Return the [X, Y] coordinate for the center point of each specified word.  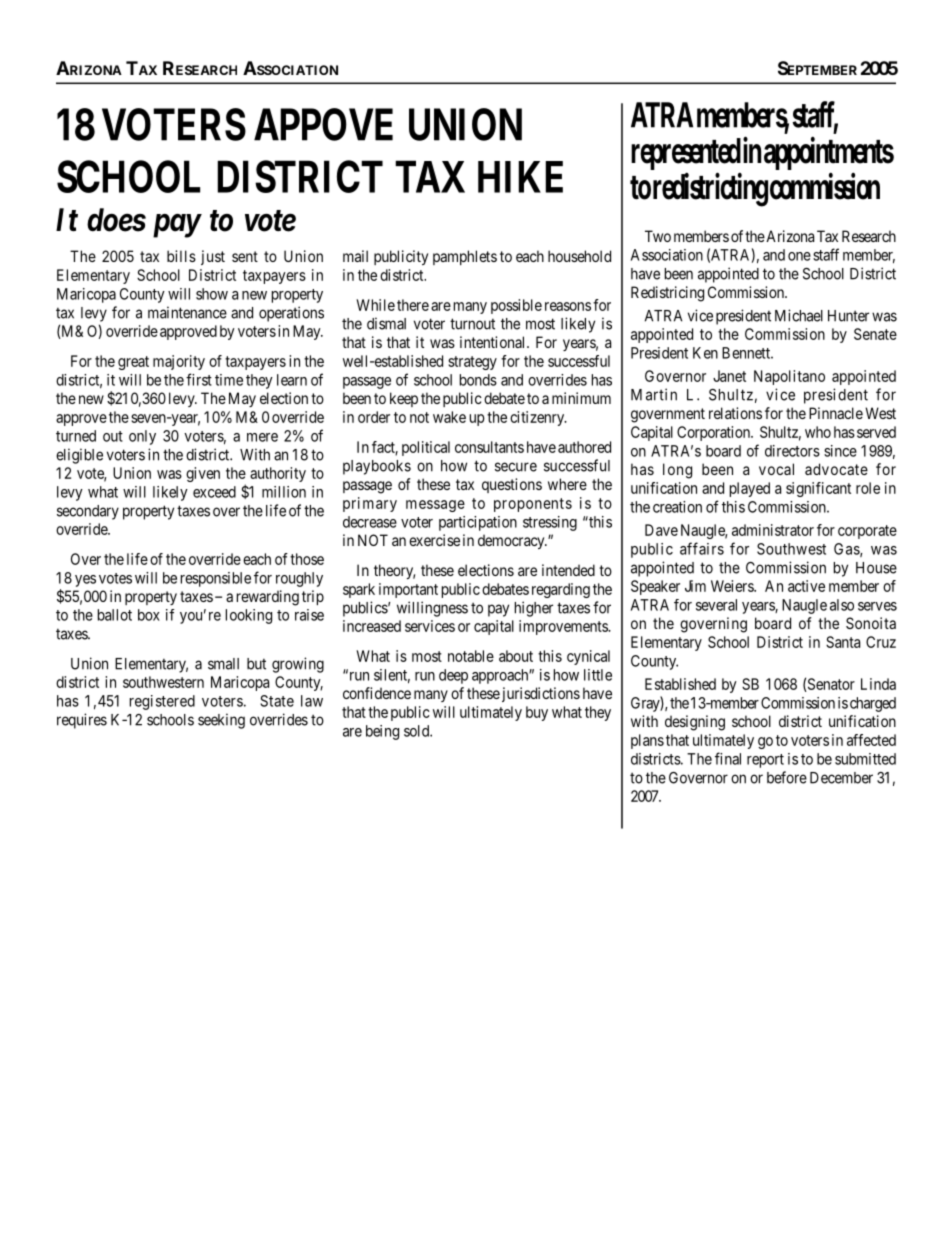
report [765, 761]
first [199, 379]
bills [181, 256]
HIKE [520, 177]
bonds [478, 380]
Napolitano [789, 377]
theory [394, 571]
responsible [216, 579]
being [382, 732]
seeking [221, 721]
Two [658, 236]
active [806, 586]
